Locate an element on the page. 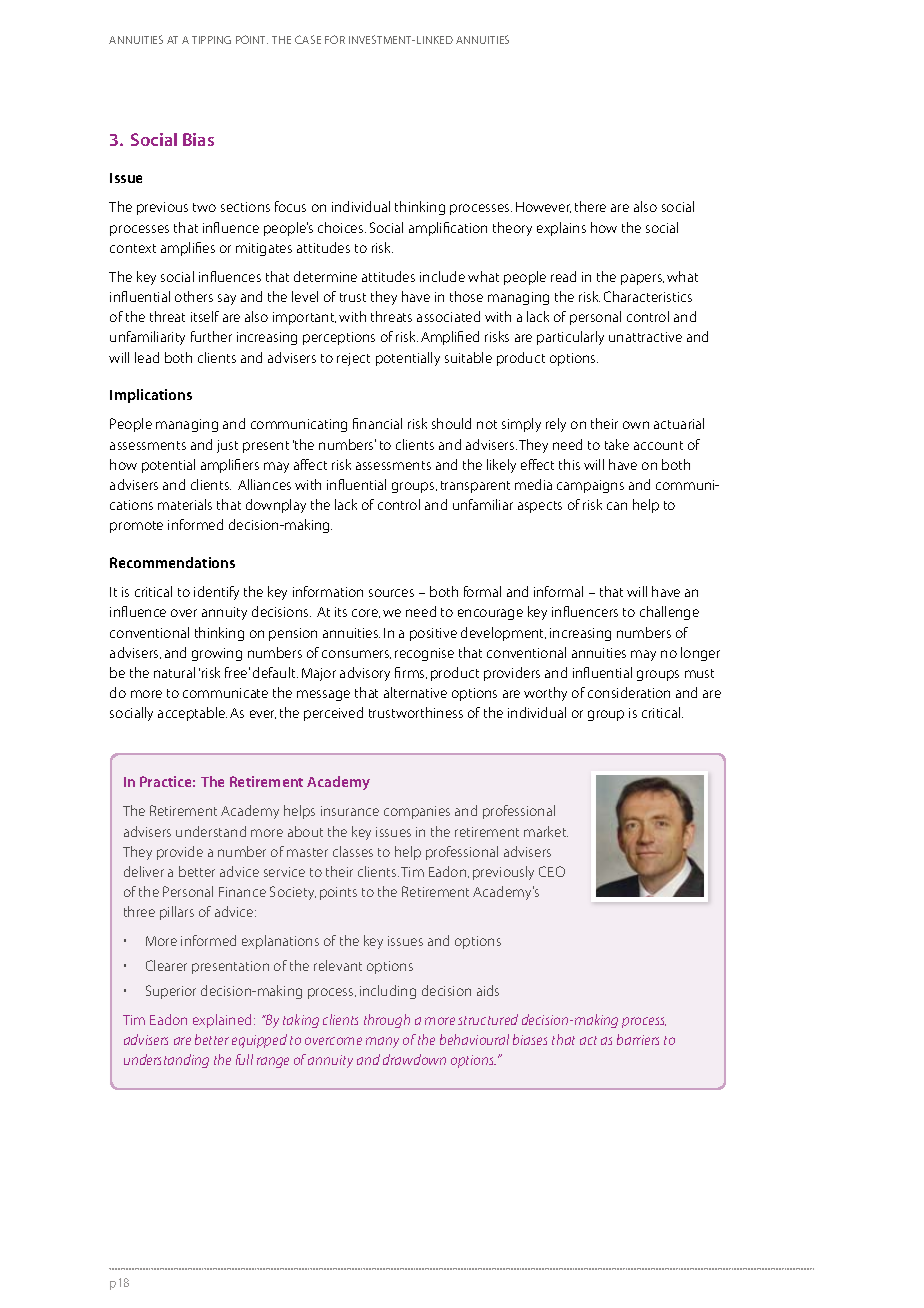 The width and height of the document is (924, 1308). barriers is located at coordinates (638, 1039).
